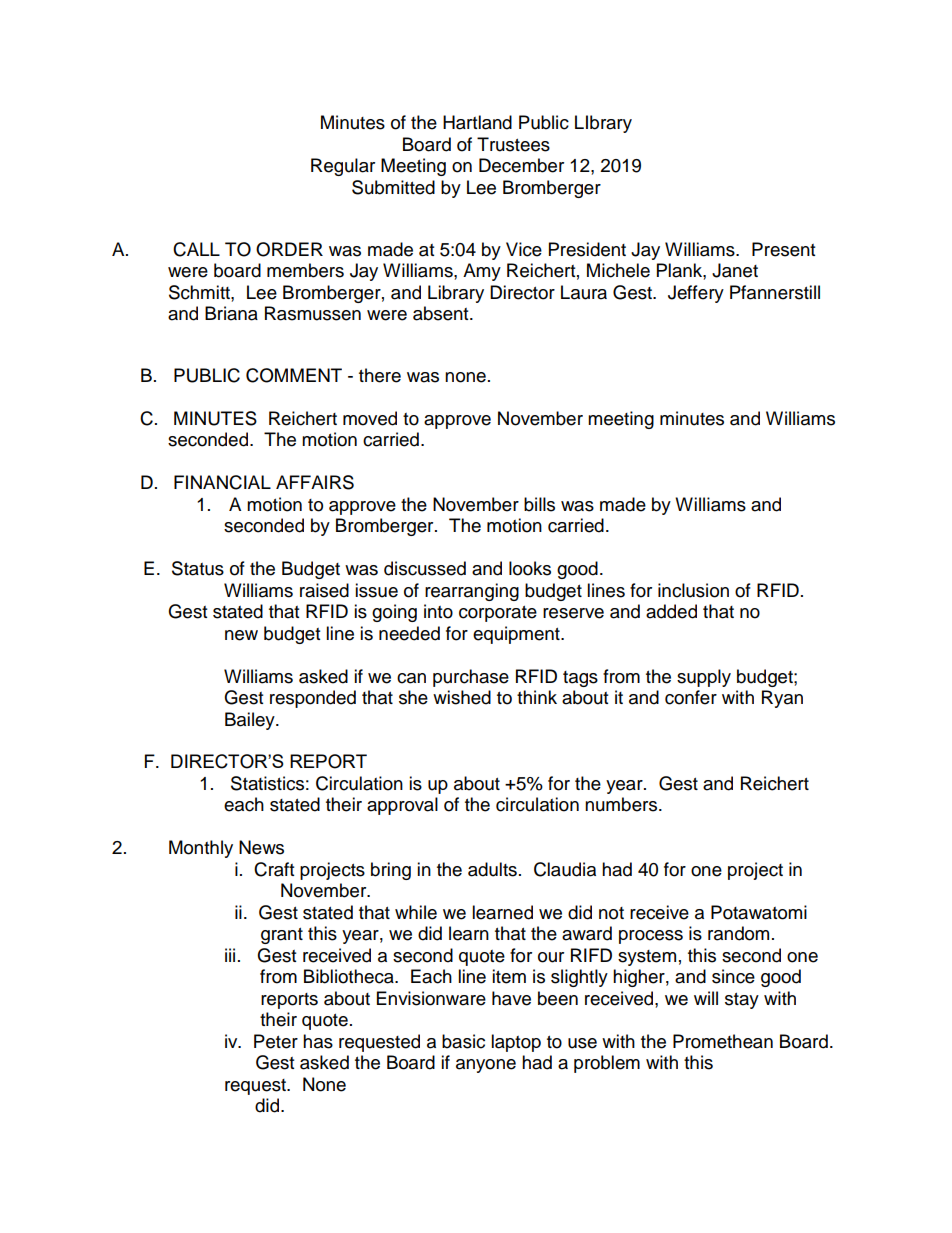 The height and width of the document is (1233, 952). Describe the element at coordinates (462, 697) in the document. I see `wished` at that location.
